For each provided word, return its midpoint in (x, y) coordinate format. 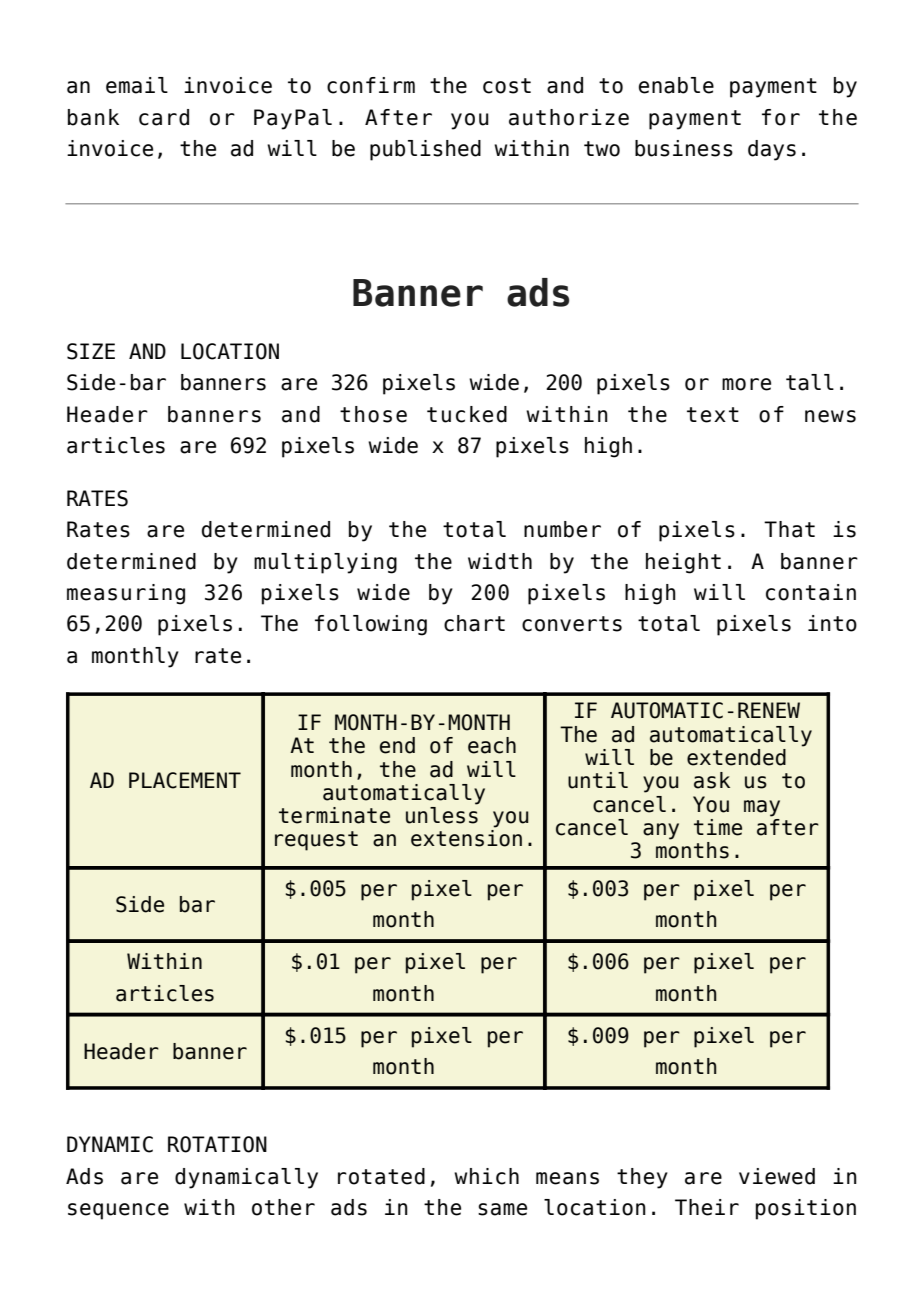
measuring (126, 594)
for (781, 117)
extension (466, 838)
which (486, 1176)
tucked (467, 414)
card (164, 117)
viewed (777, 1176)
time (718, 827)
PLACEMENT (185, 780)
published (425, 150)
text (713, 415)
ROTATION (217, 1144)
